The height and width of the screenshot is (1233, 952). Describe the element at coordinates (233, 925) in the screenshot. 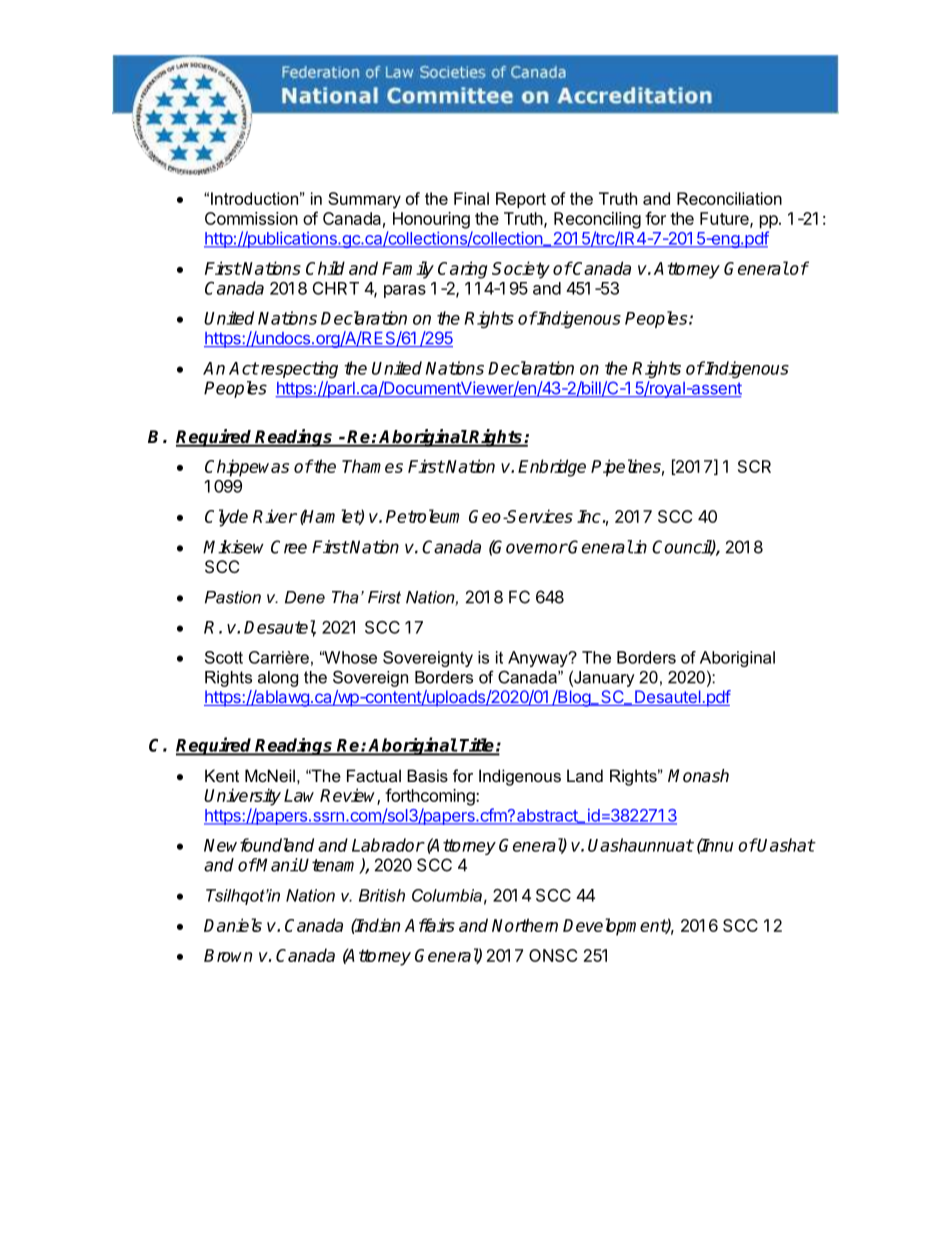

I see `Daniels` at that location.
